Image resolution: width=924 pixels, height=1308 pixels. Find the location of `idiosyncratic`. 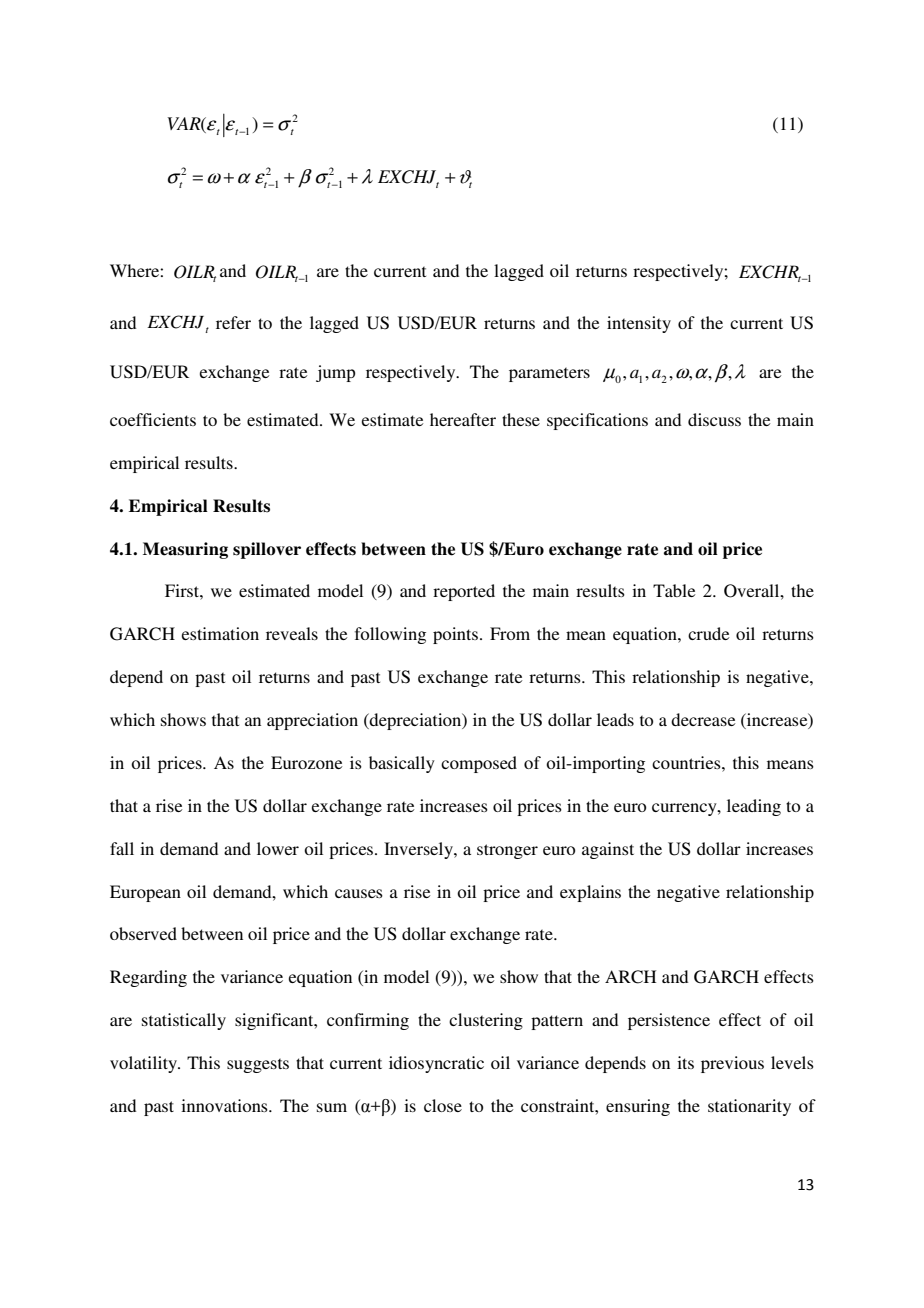

idiosyncratic is located at coordinates (436, 1064).
